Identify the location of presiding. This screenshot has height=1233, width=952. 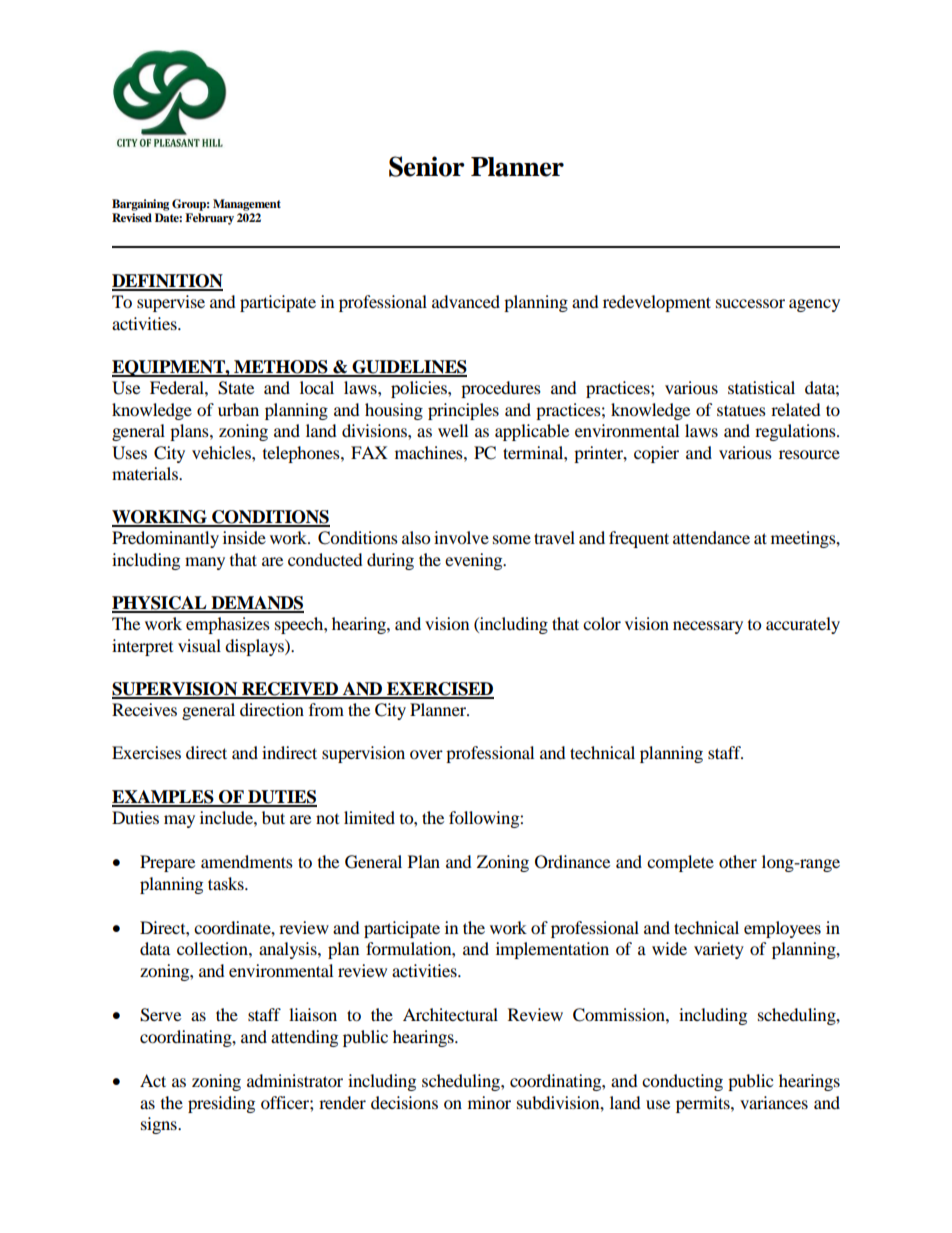
(221, 1104).
